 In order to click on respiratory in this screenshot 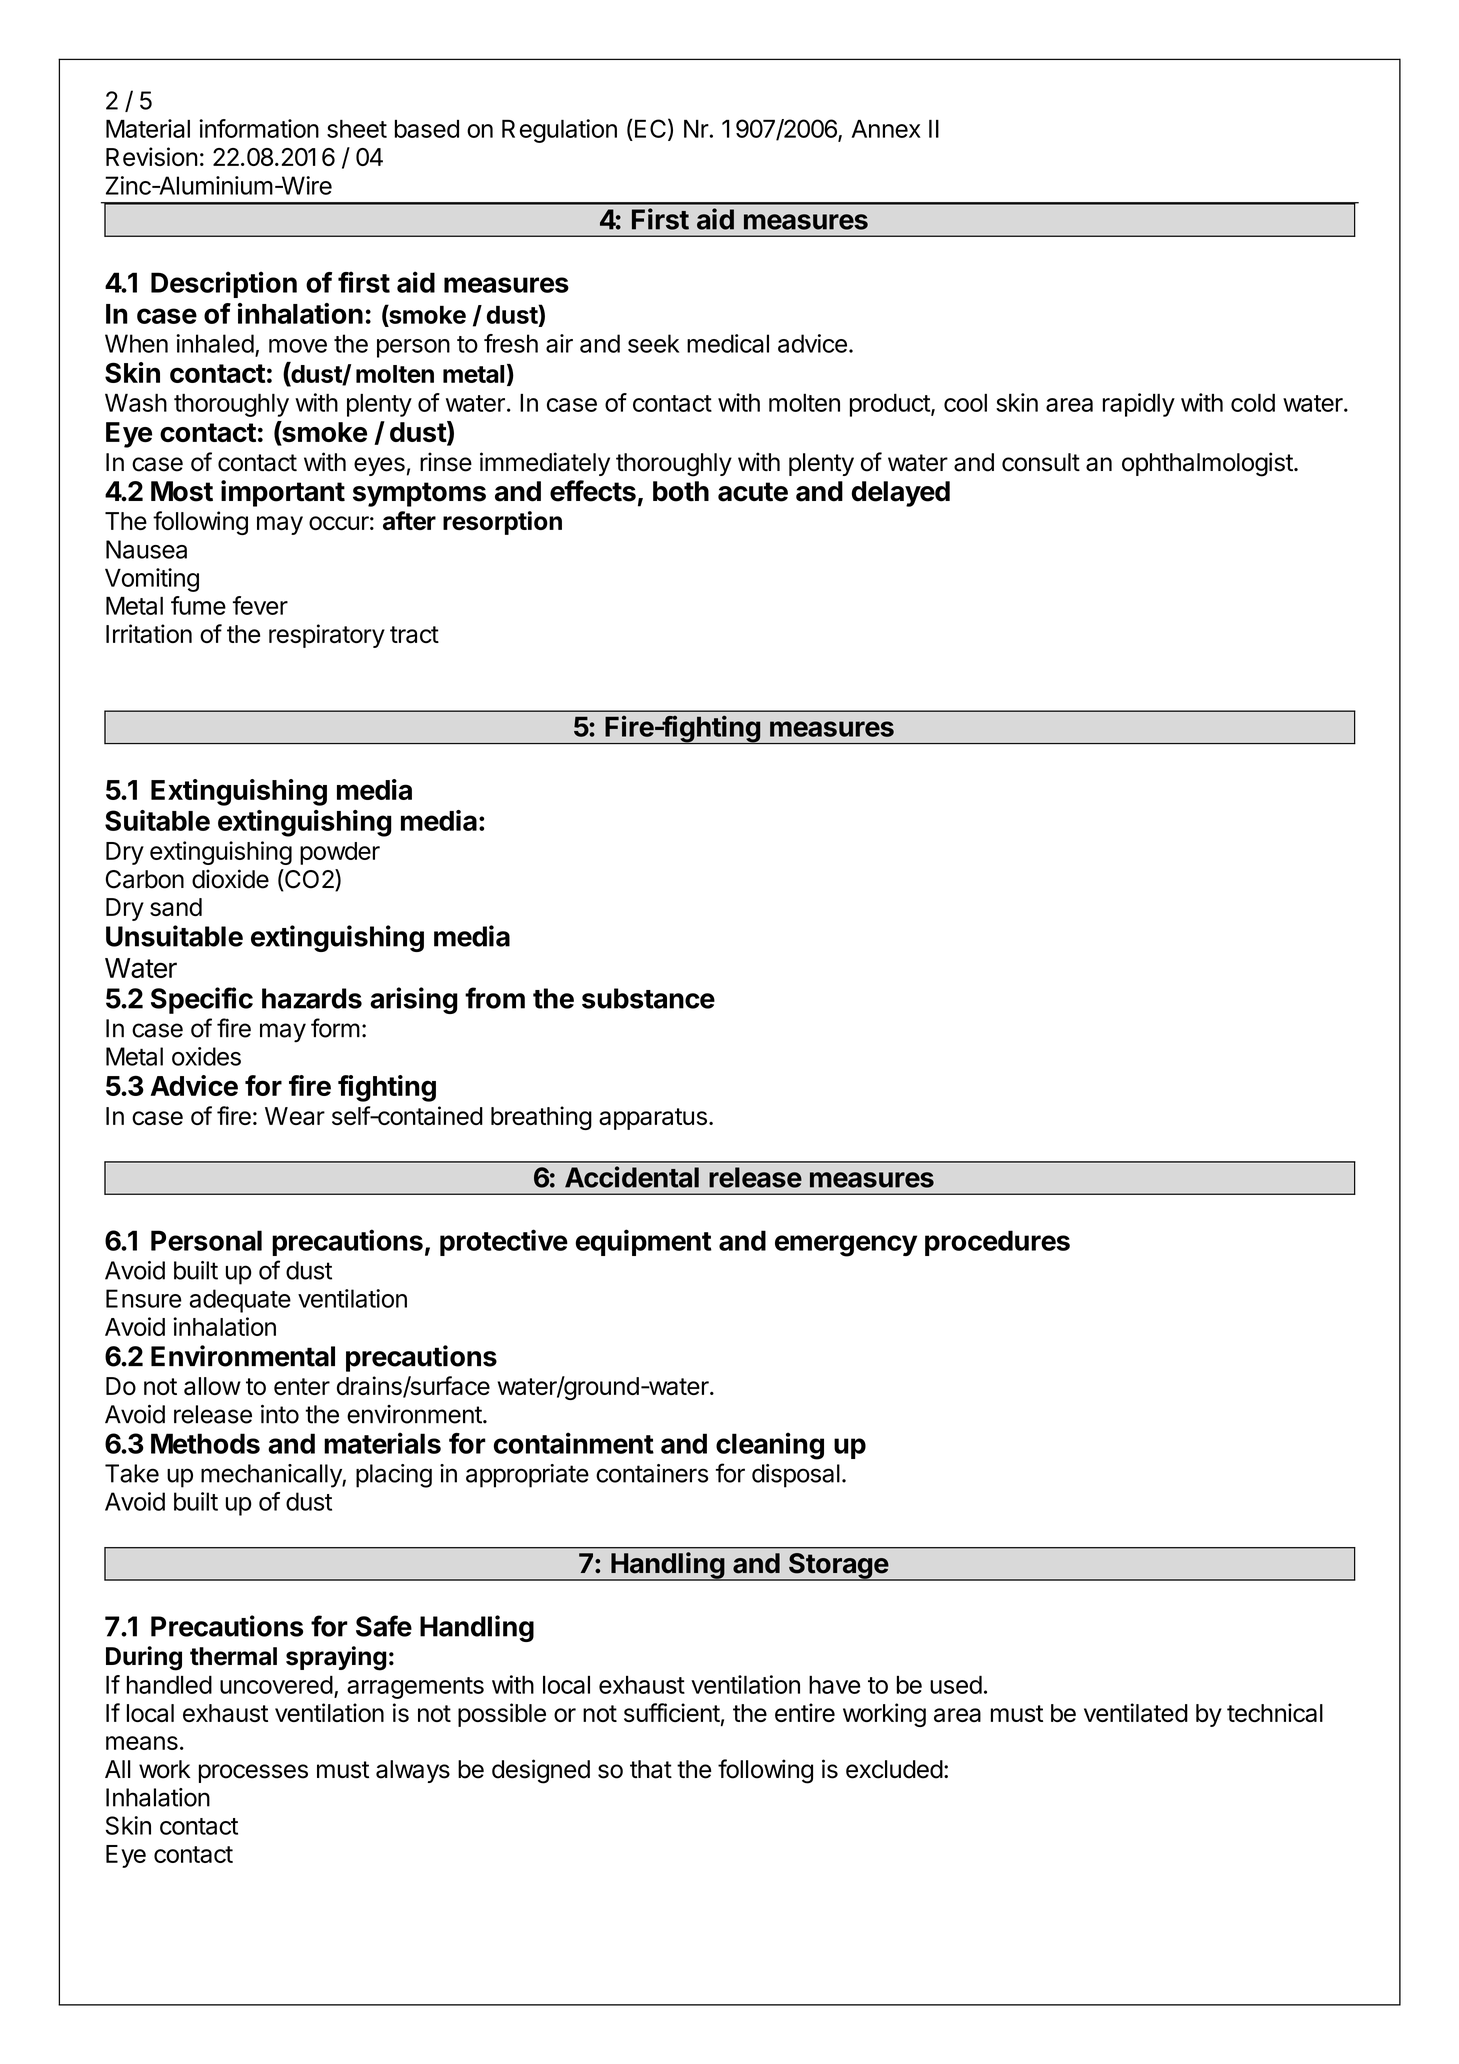, I will do `click(327, 636)`.
